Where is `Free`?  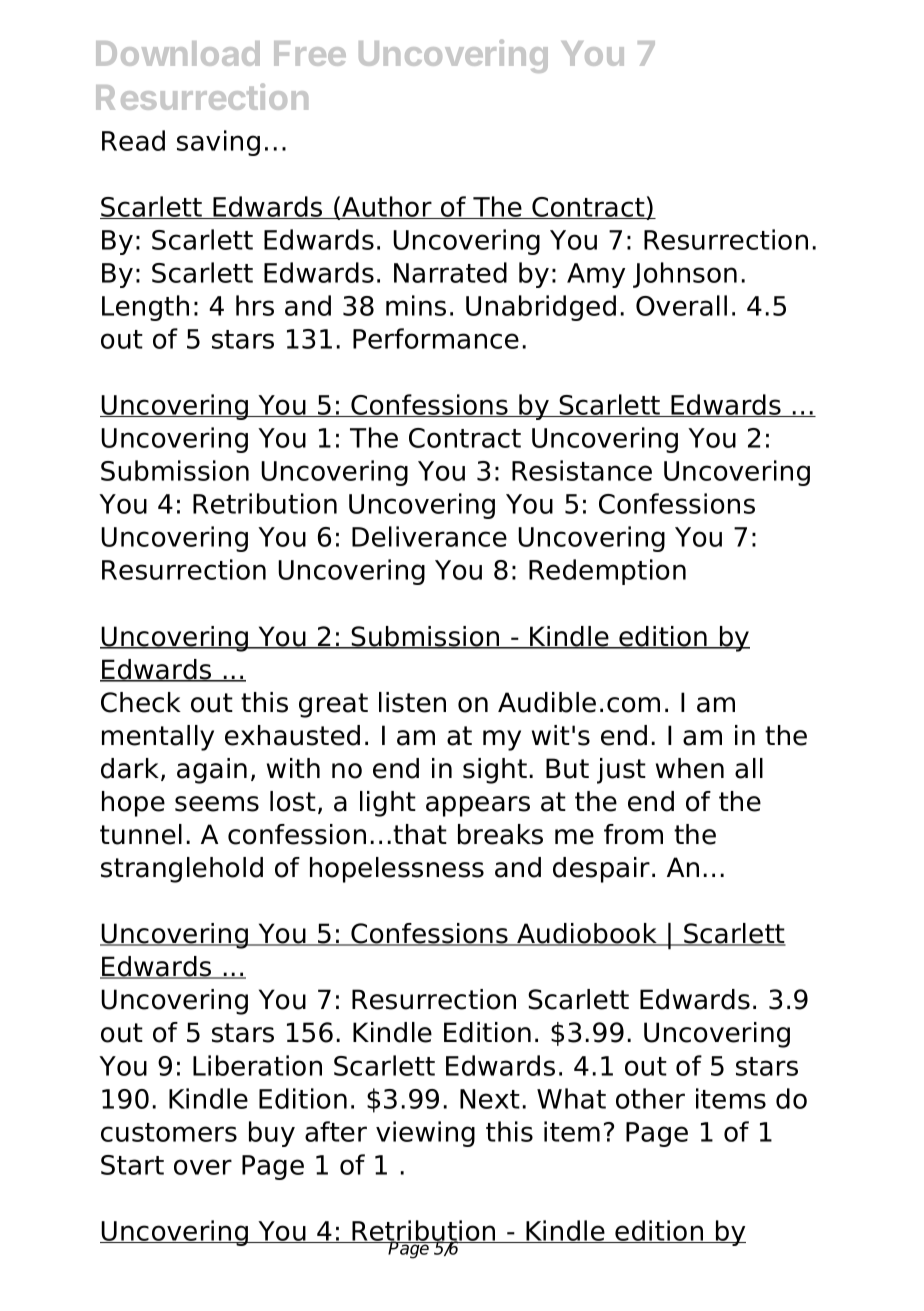
Free is located at coordinates (310, 53).
